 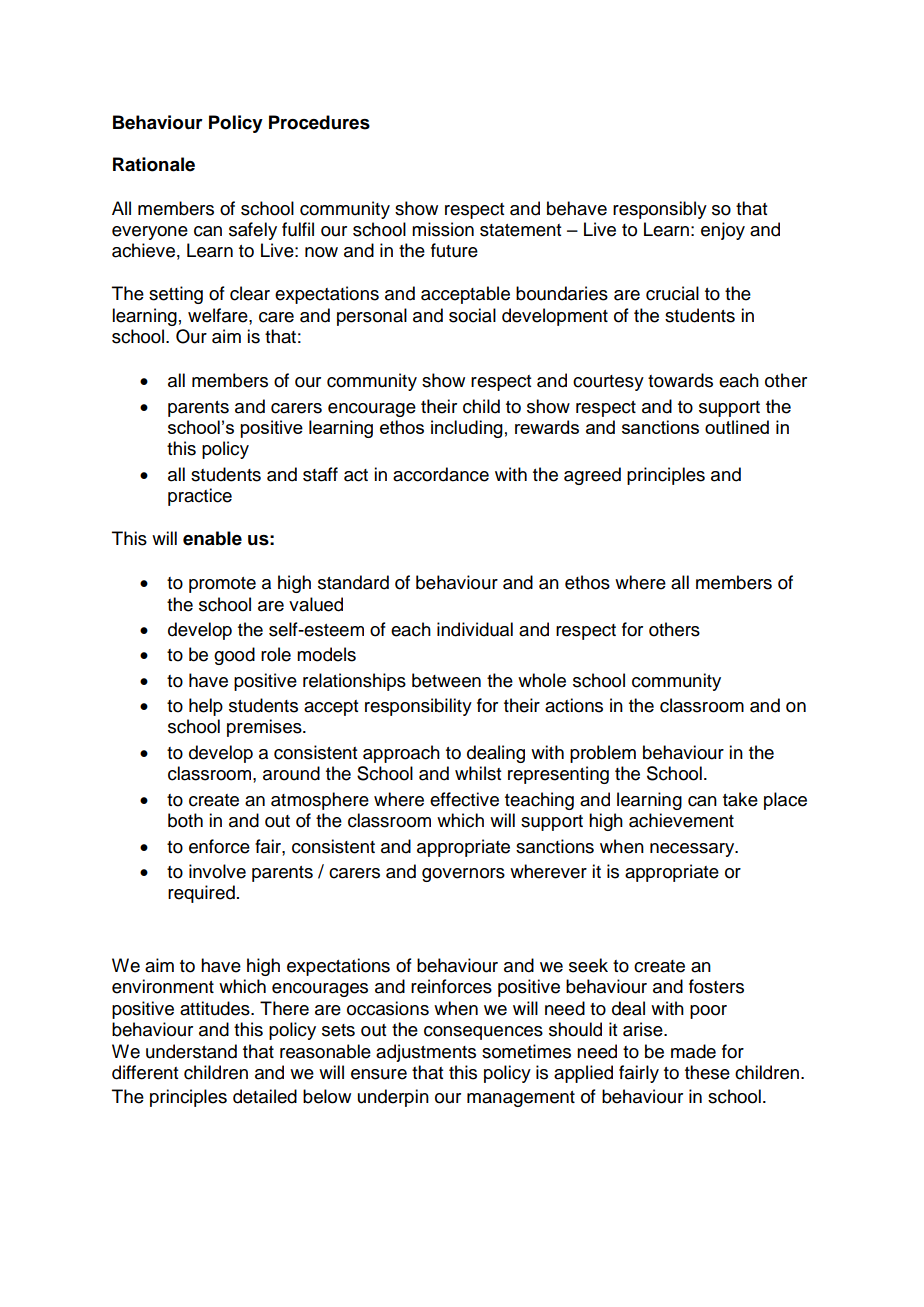 I want to click on promote, so click(x=222, y=585).
